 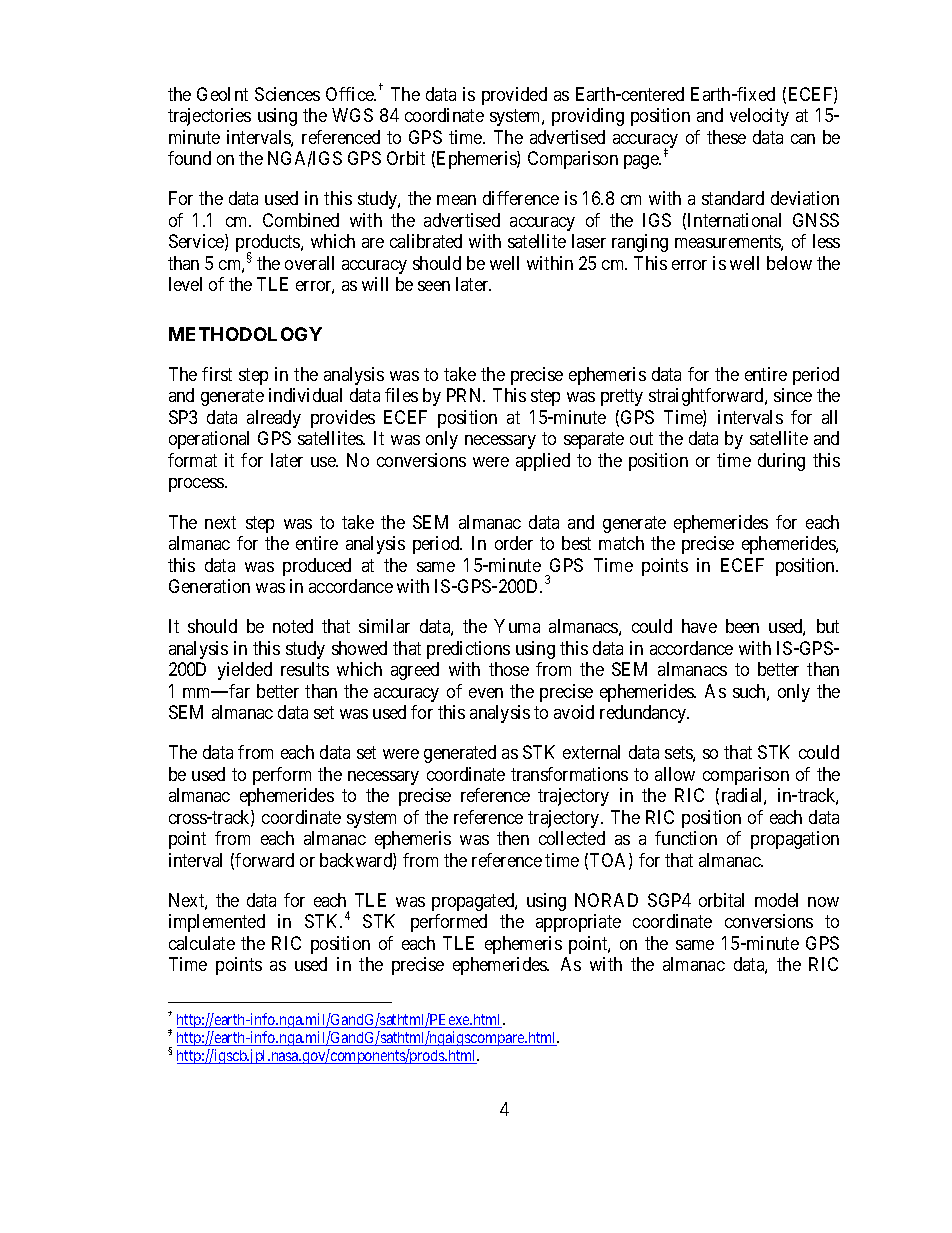 What do you see at coordinates (217, 923) in the screenshot?
I see `implemented` at bounding box center [217, 923].
